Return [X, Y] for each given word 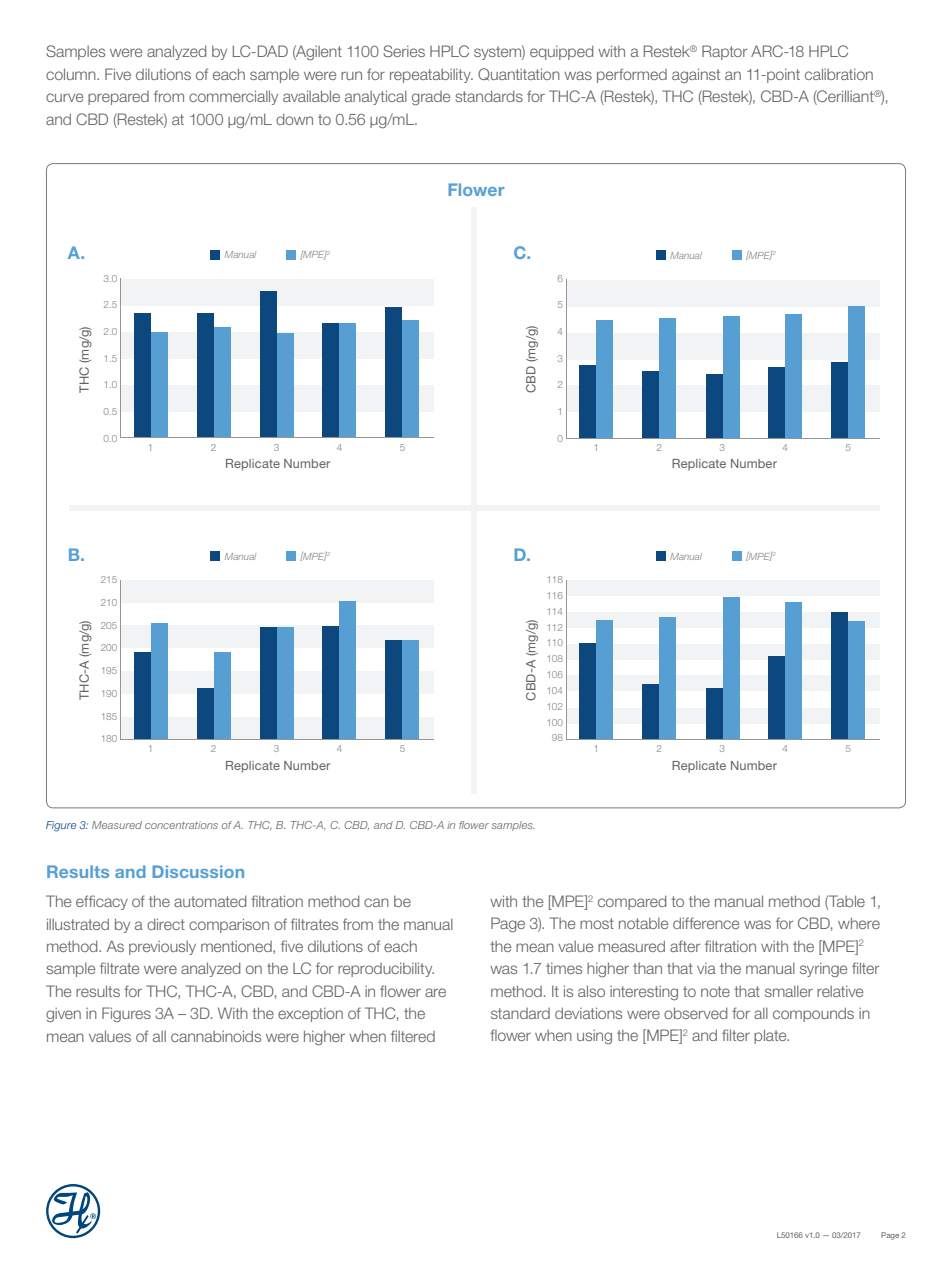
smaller [789, 991]
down [294, 119]
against [696, 75]
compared [632, 902]
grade [431, 98]
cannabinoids [216, 1036]
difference [706, 923]
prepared [118, 98]
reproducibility [386, 969]
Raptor [724, 52]
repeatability [431, 75]
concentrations [181, 825]
